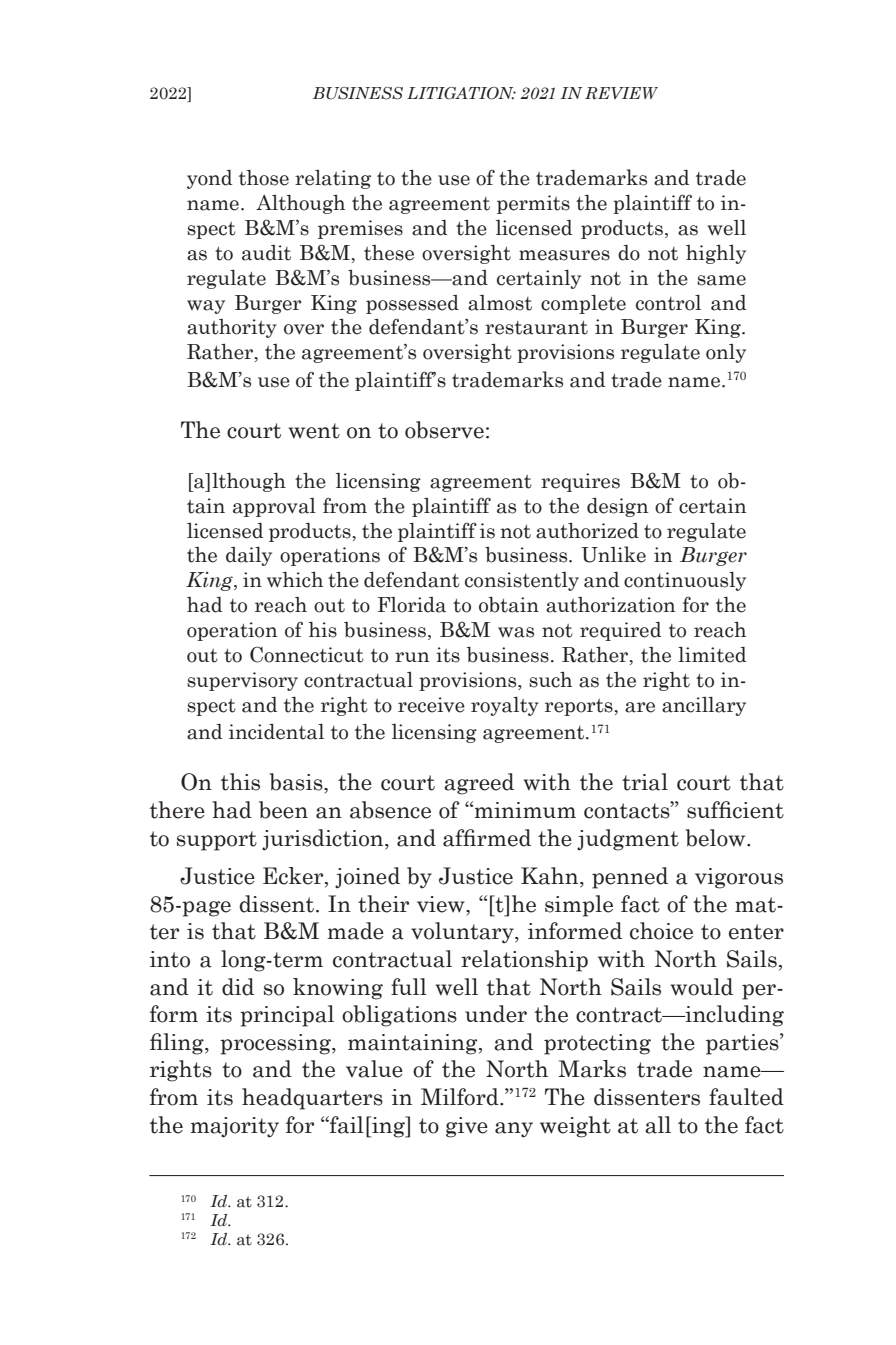 The width and height of the image is (896, 1345). I want to click on Florida, so click(411, 605).
